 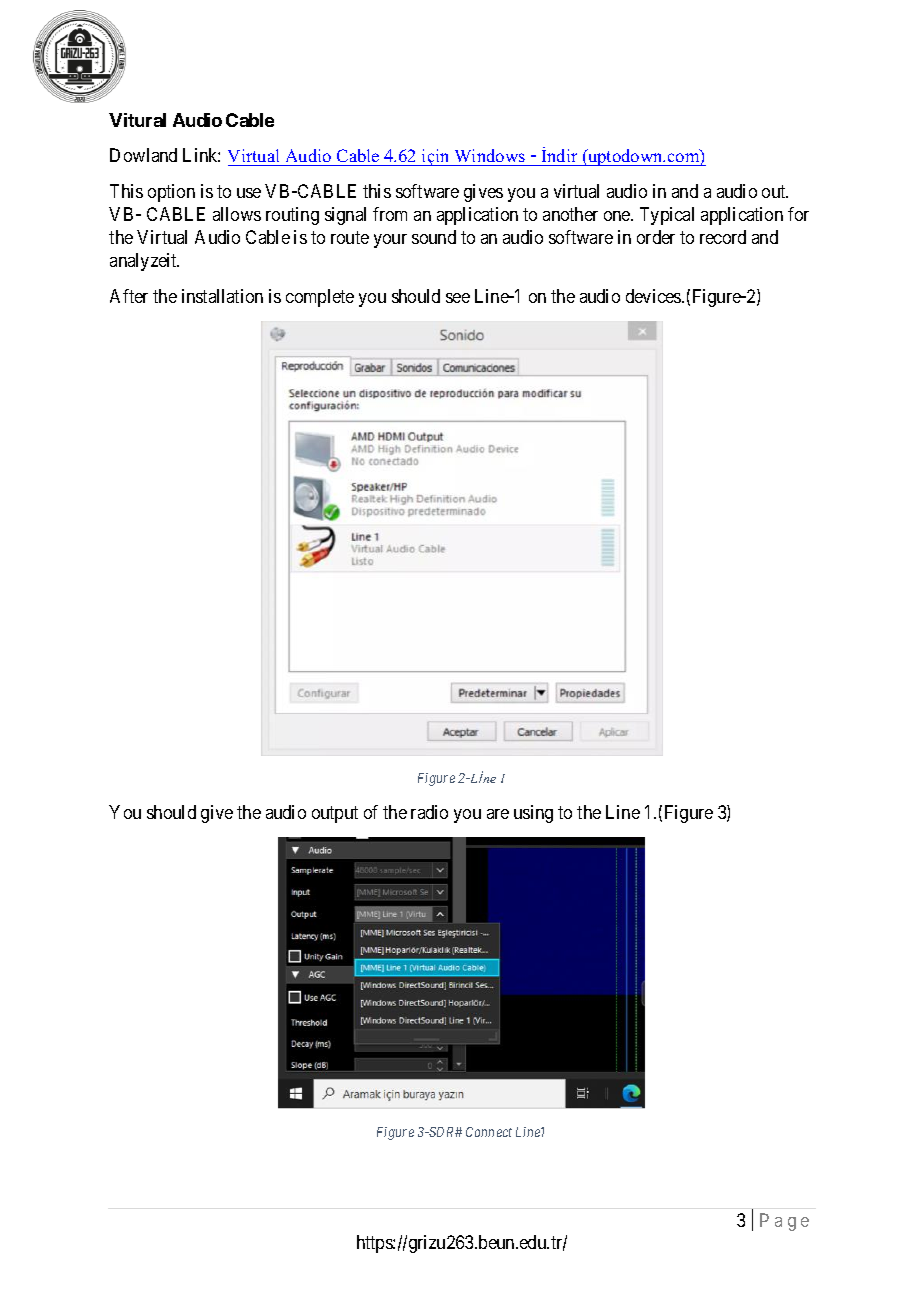 I want to click on complete, so click(x=320, y=298).
